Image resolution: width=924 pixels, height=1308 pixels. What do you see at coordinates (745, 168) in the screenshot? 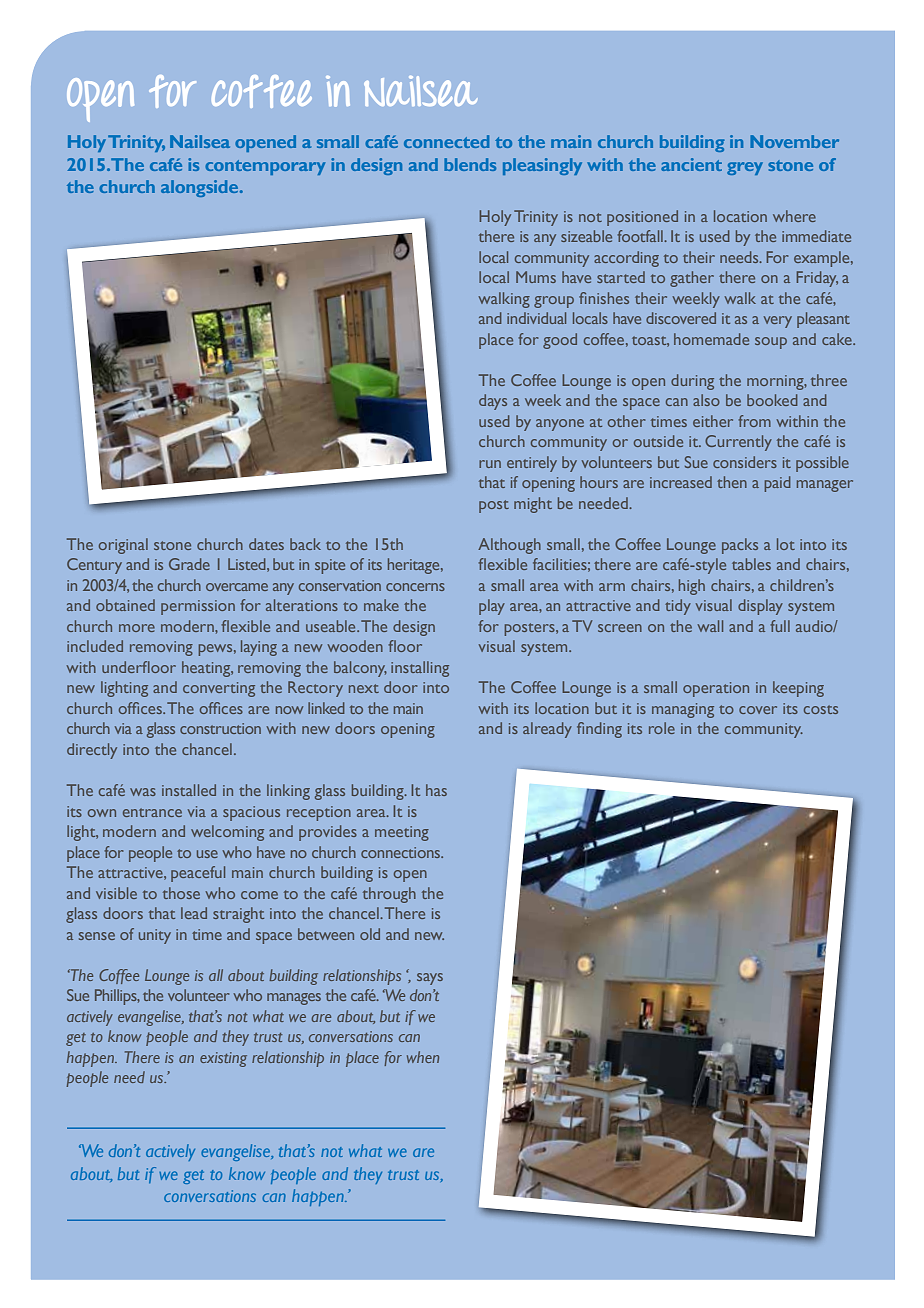
I see `grey` at bounding box center [745, 168].
